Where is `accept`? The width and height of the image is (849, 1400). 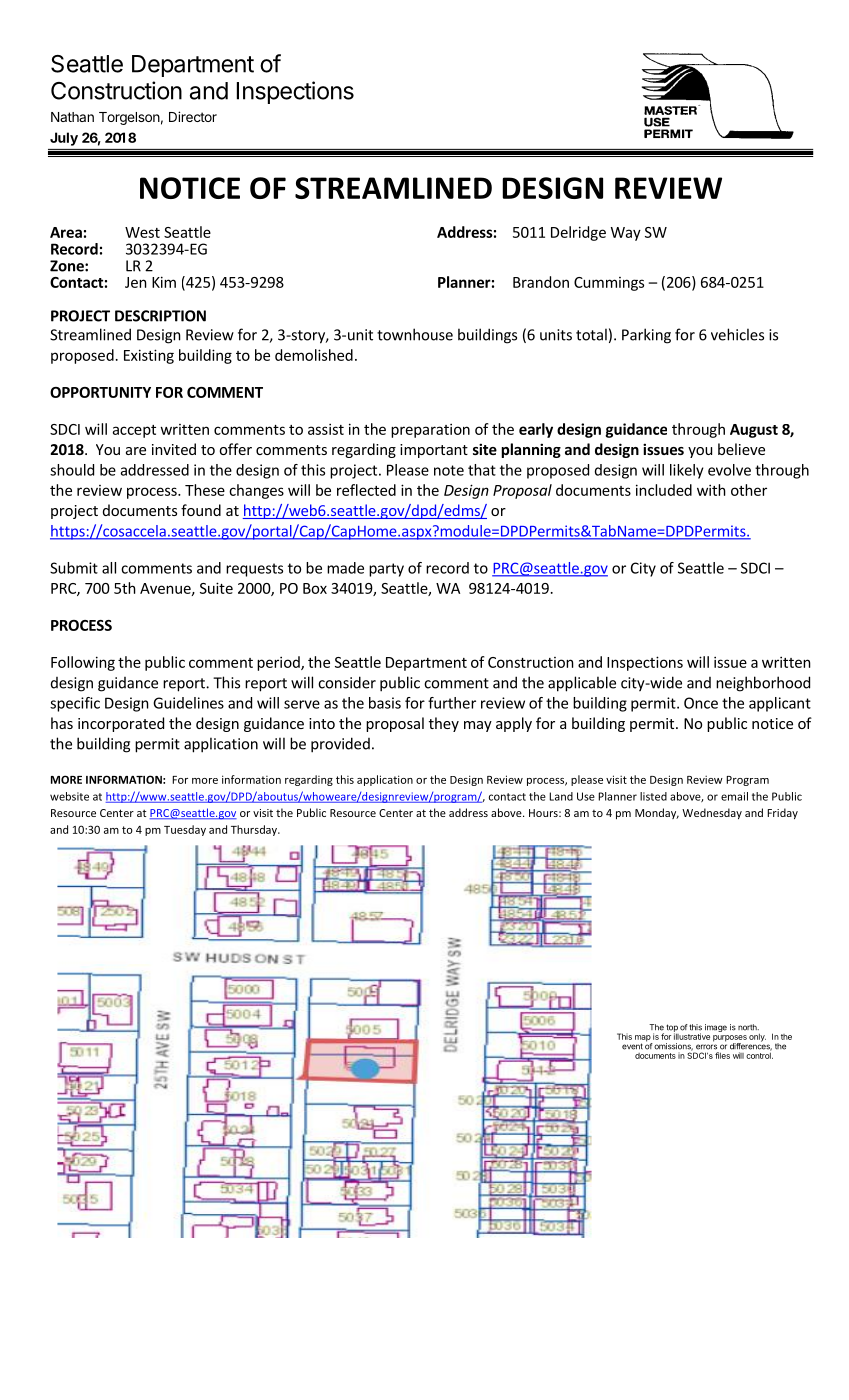 accept is located at coordinates (134, 431).
